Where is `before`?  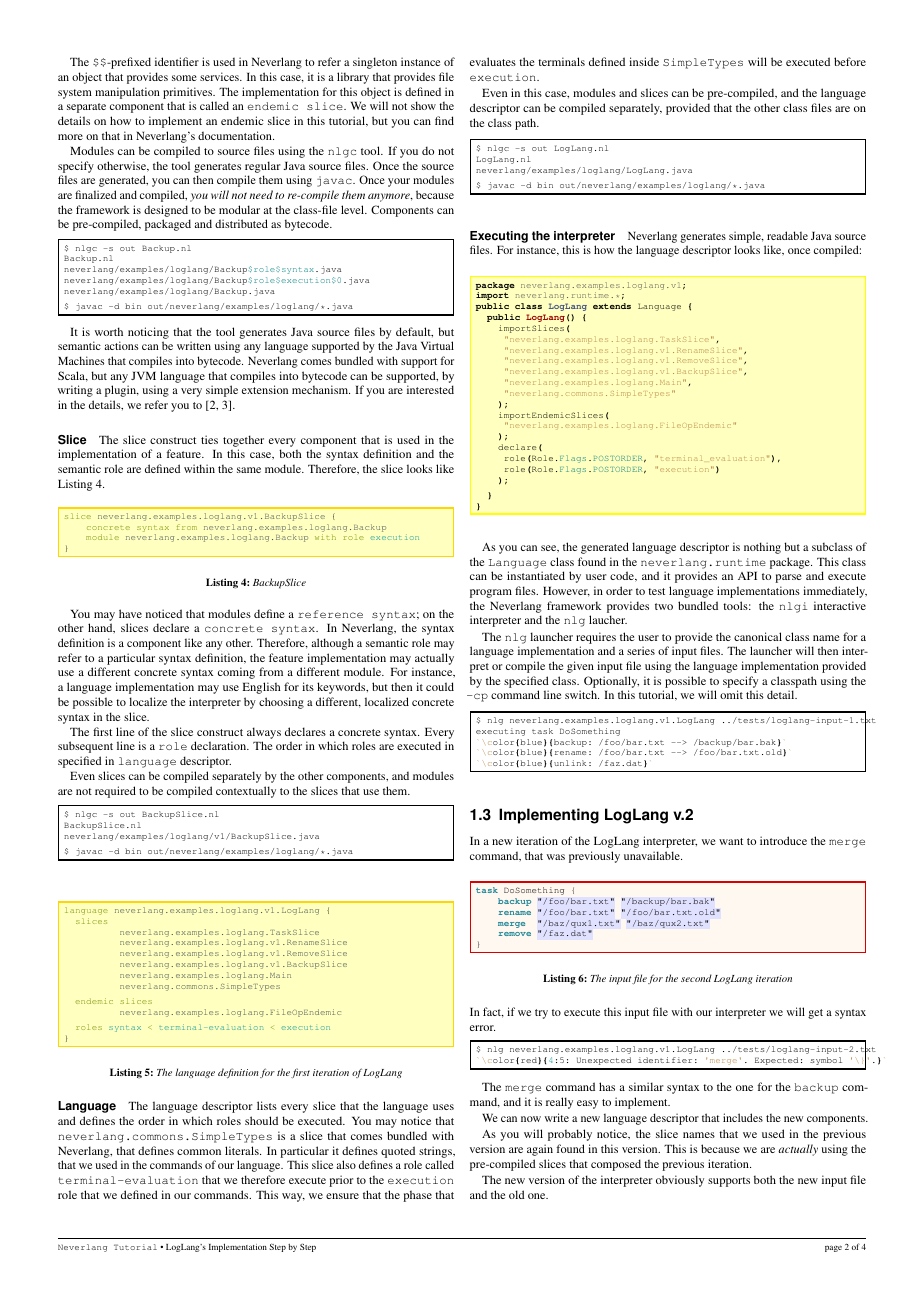
before is located at coordinates (850, 61).
